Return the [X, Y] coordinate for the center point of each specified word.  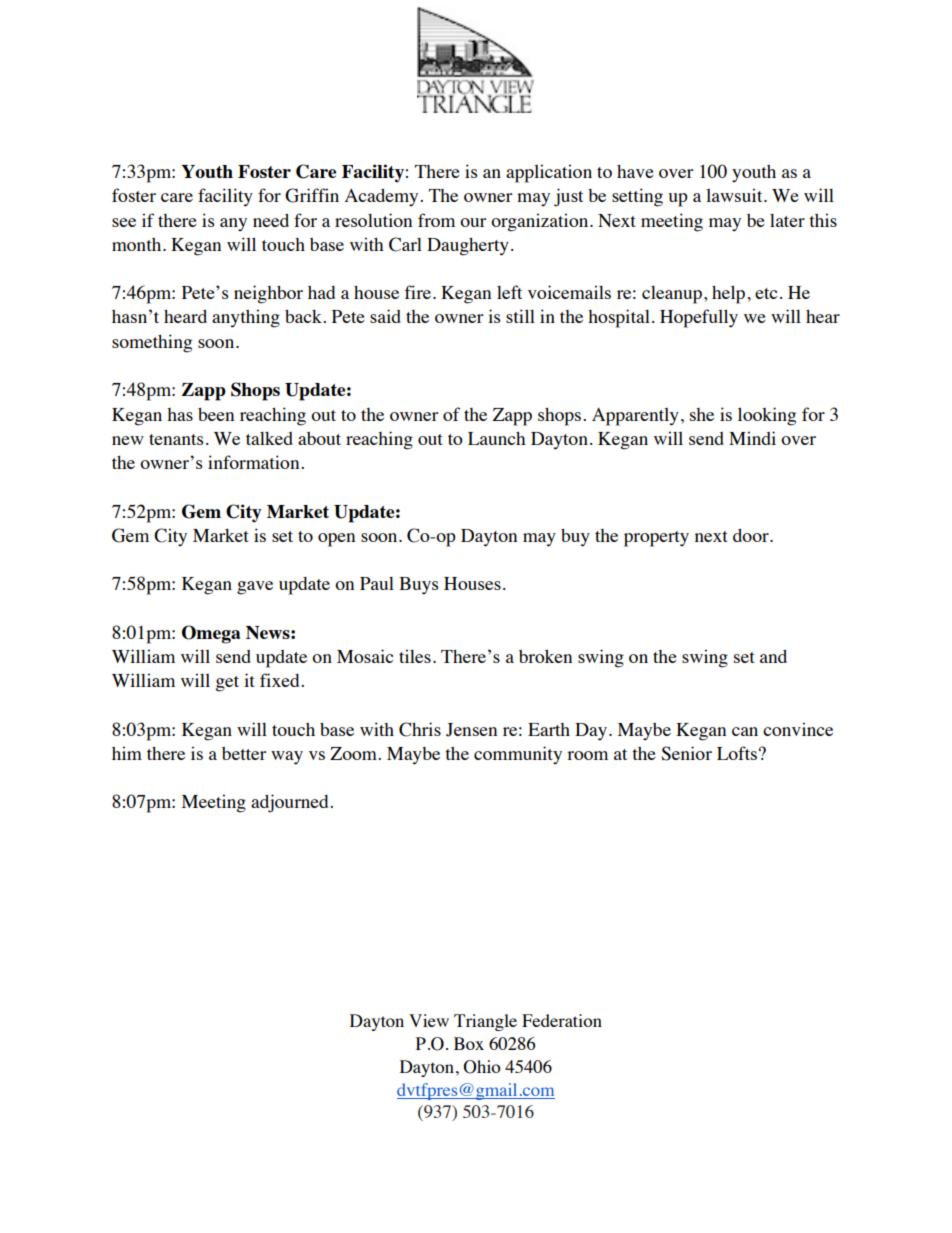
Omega [211, 634]
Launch [497, 438]
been [216, 414]
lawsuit [735, 195]
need [271, 220]
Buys [418, 586]
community [518, 755]
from [436, 220]
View [429, 1020]
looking [767, 416]
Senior [686, 753]
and [773, 656]
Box [469, 1043]
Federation [562, 1020]
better [244, 753]
